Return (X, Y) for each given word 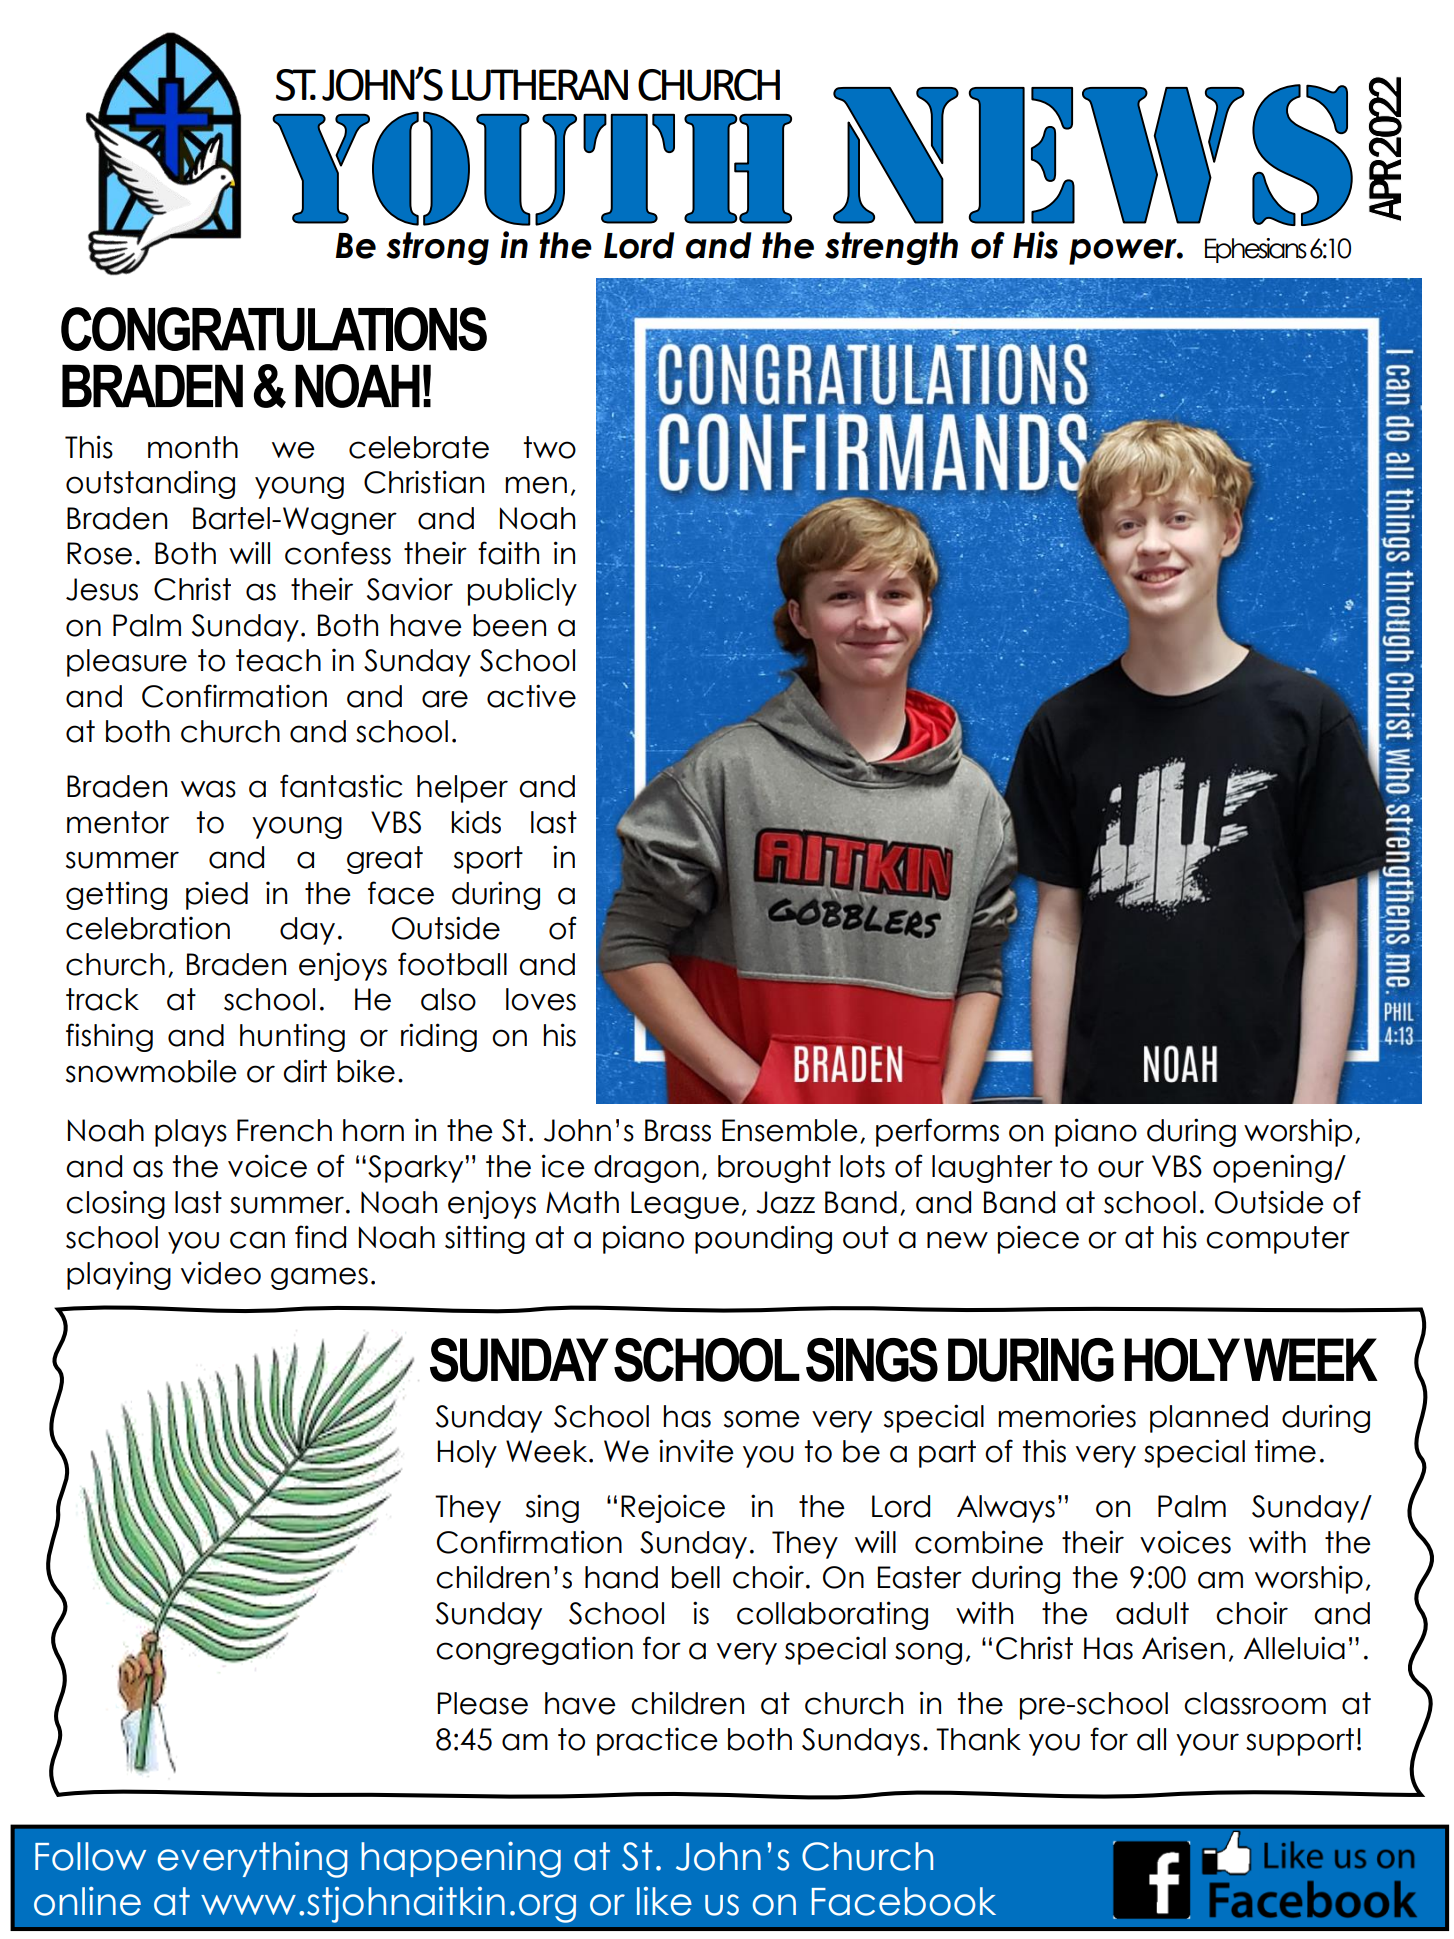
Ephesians (1256, 250)
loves (541, 999)
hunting (292, 1037)
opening (1272, 1168)
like (664, 1901)
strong (437, 248)
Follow (90, 1856)
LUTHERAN (540, 85)
